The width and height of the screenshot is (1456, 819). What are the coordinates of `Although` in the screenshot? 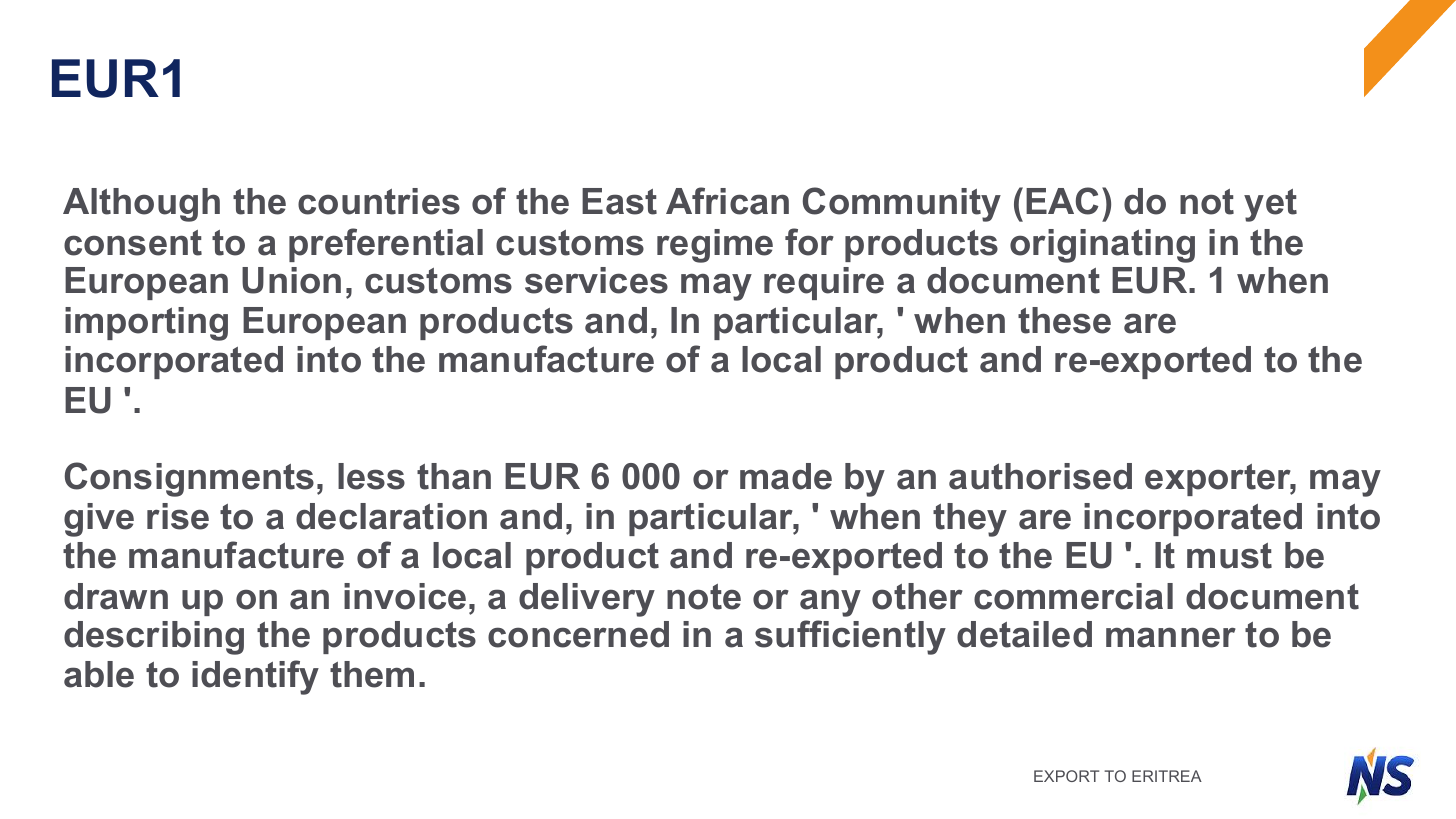 It's located at (141, 205).
